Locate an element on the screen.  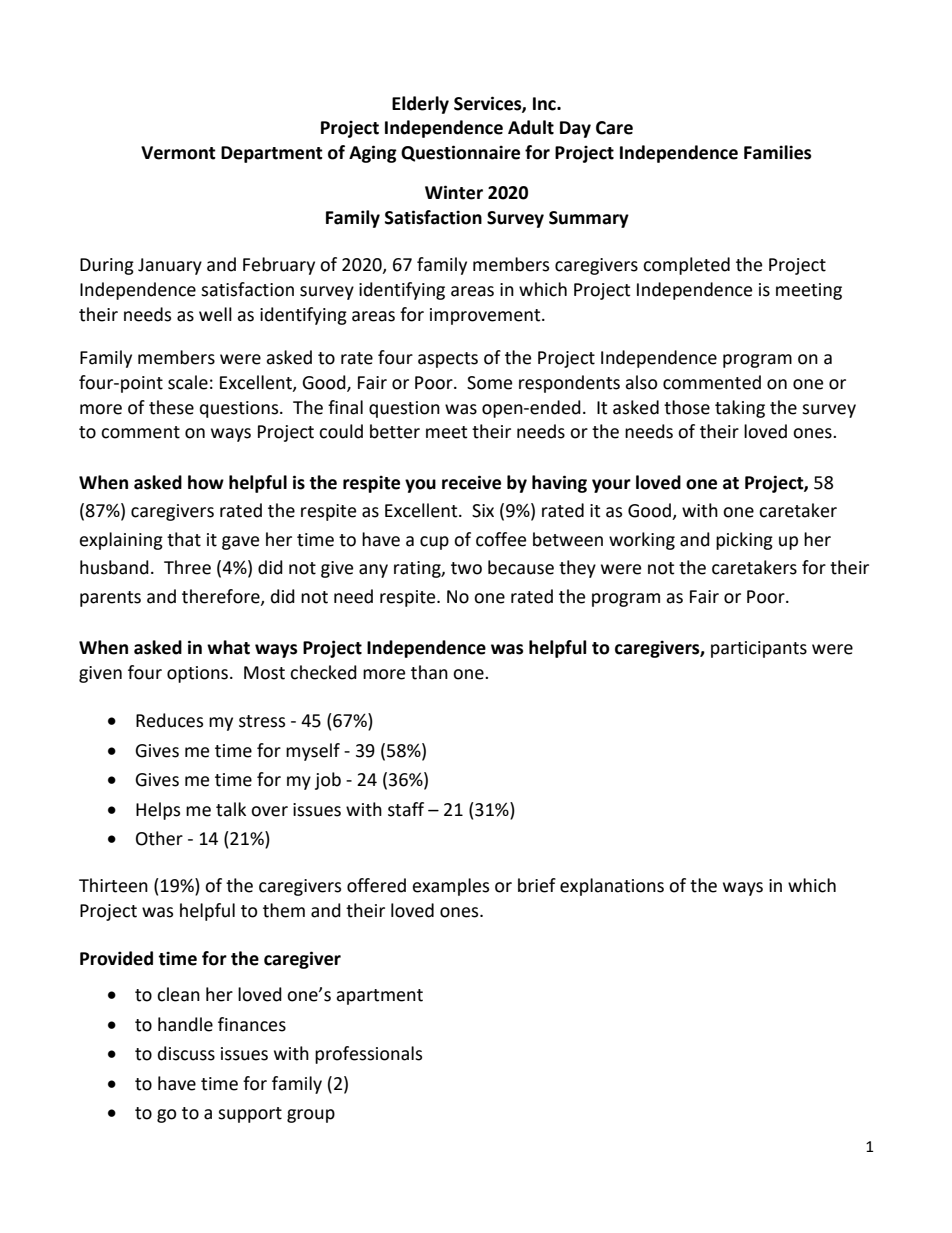
Families is located at coordinates (777, 152).
